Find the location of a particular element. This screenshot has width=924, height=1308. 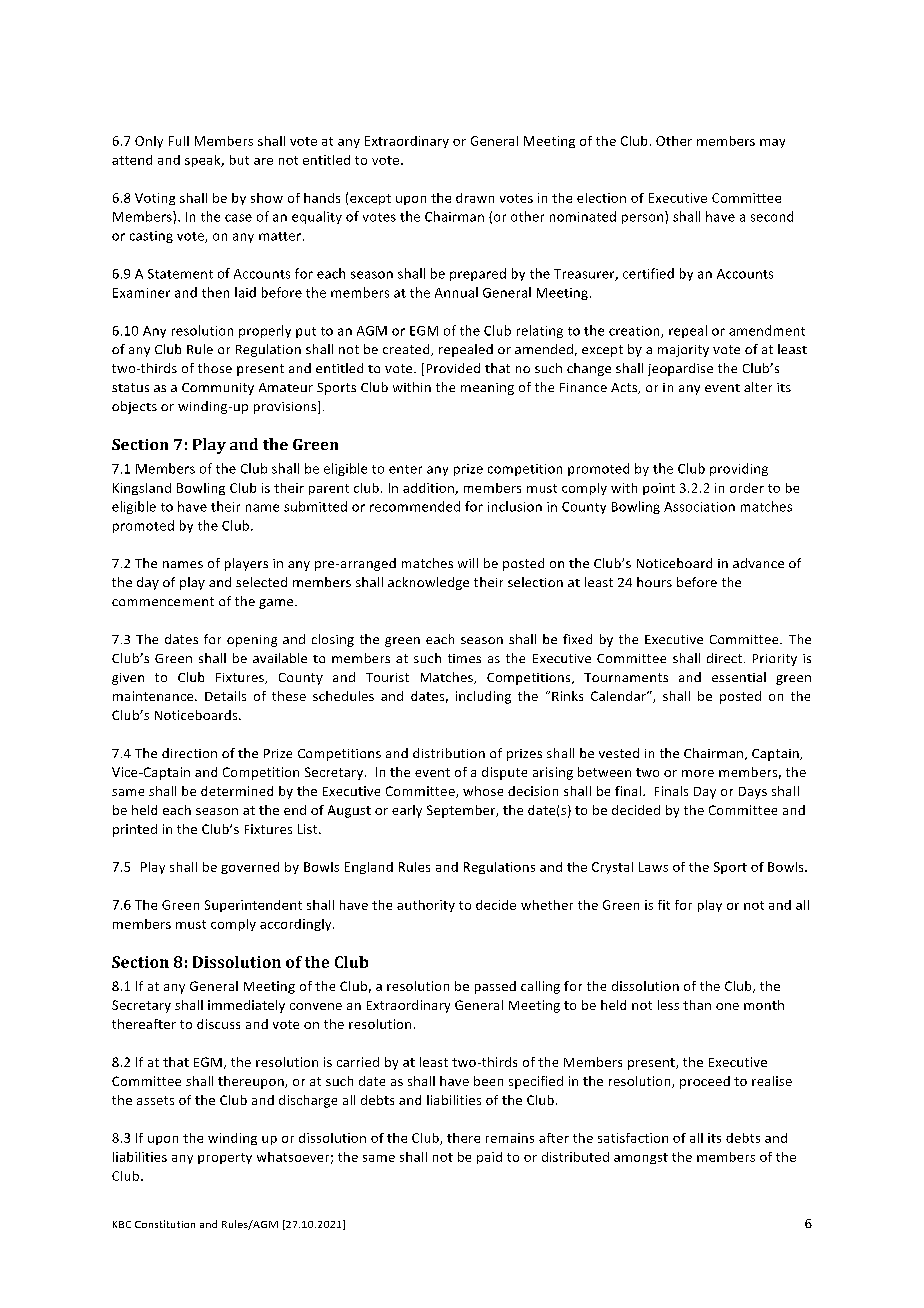

paid is located at coordinates (489, 1158).
